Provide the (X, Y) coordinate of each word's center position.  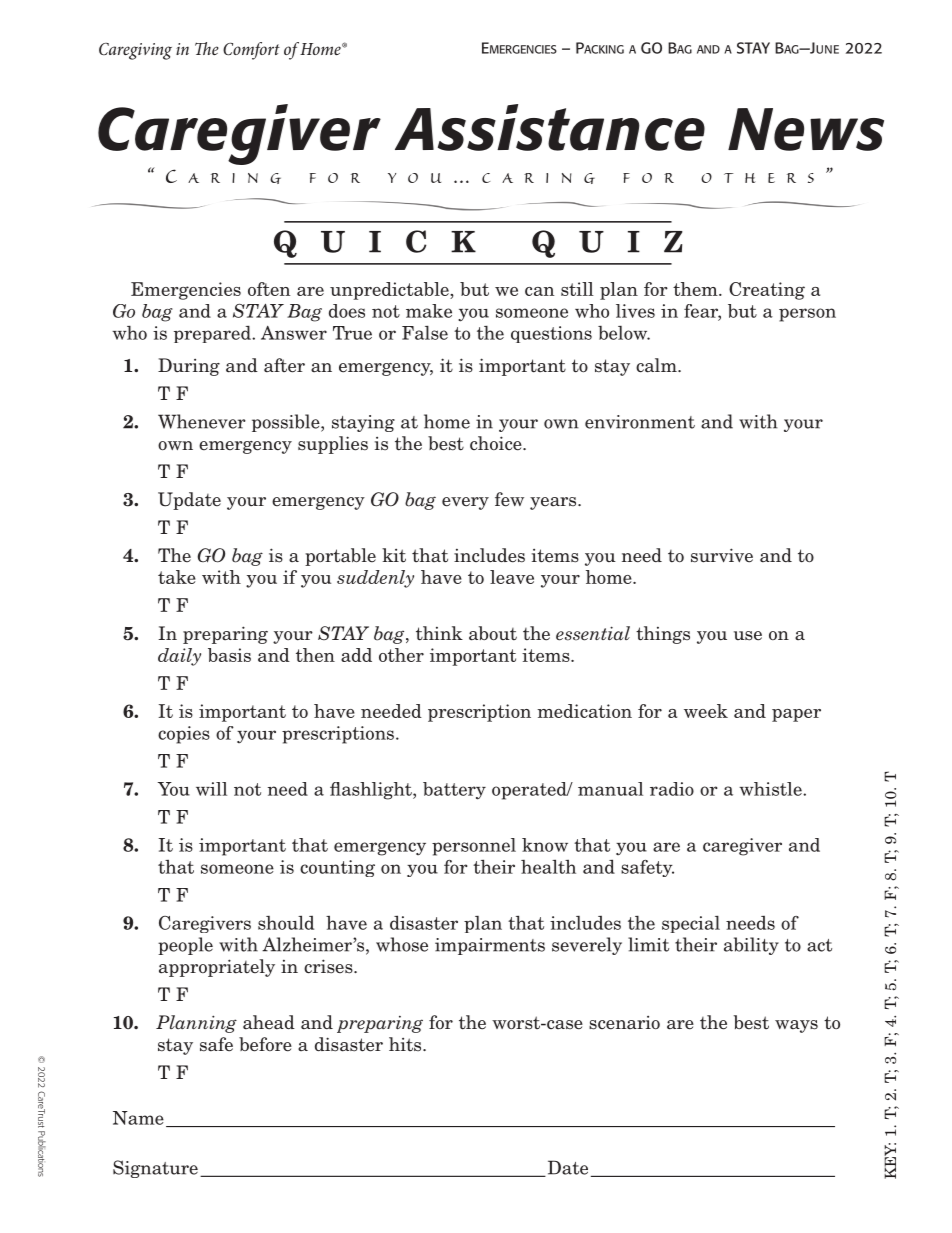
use (748, 636)
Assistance (550, 127)
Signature (155, 1169)
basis (229, 655)
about (493, 633)
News (806, 129)
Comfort (251, 51)
